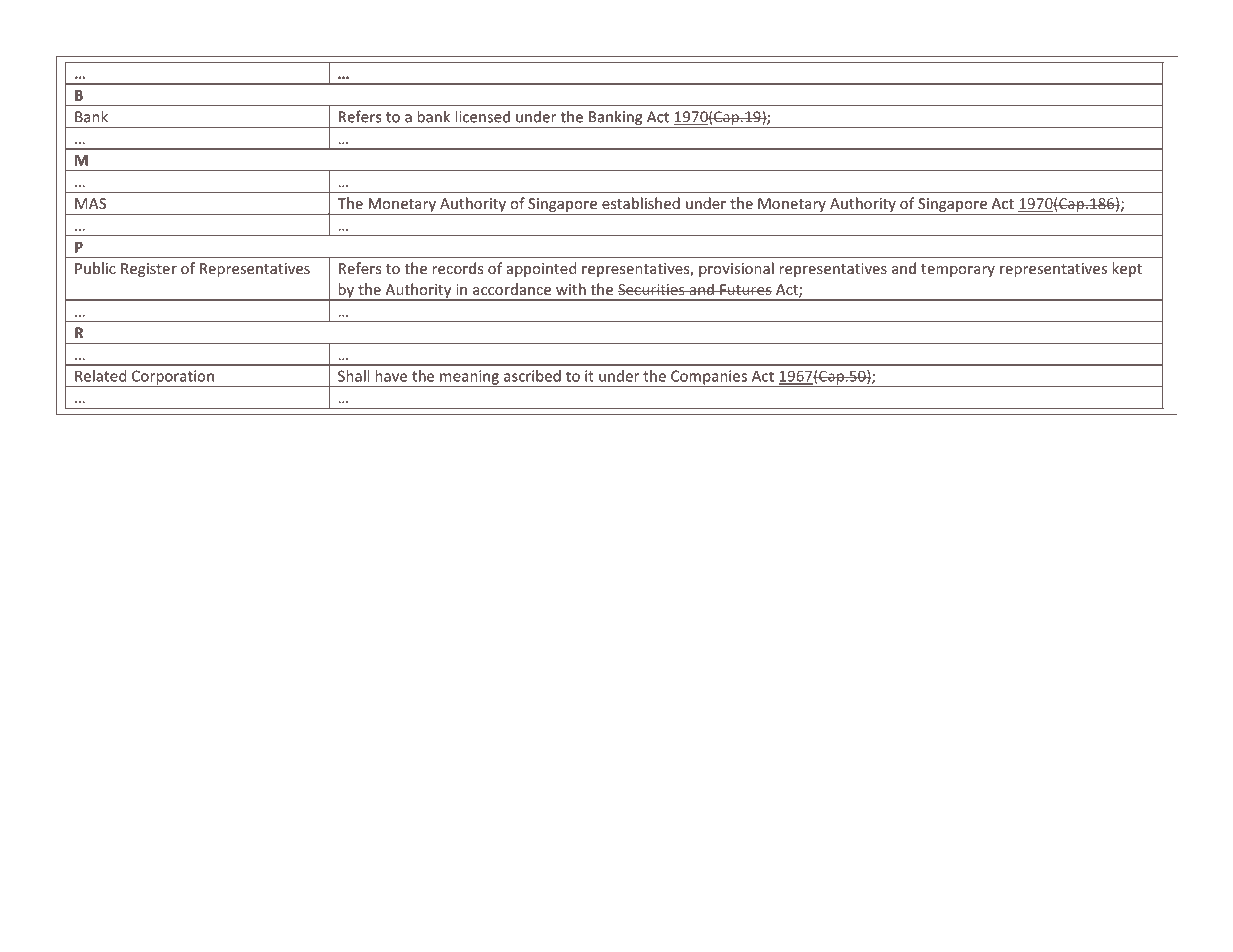  I want to click on licensed, so click(482, 116).
